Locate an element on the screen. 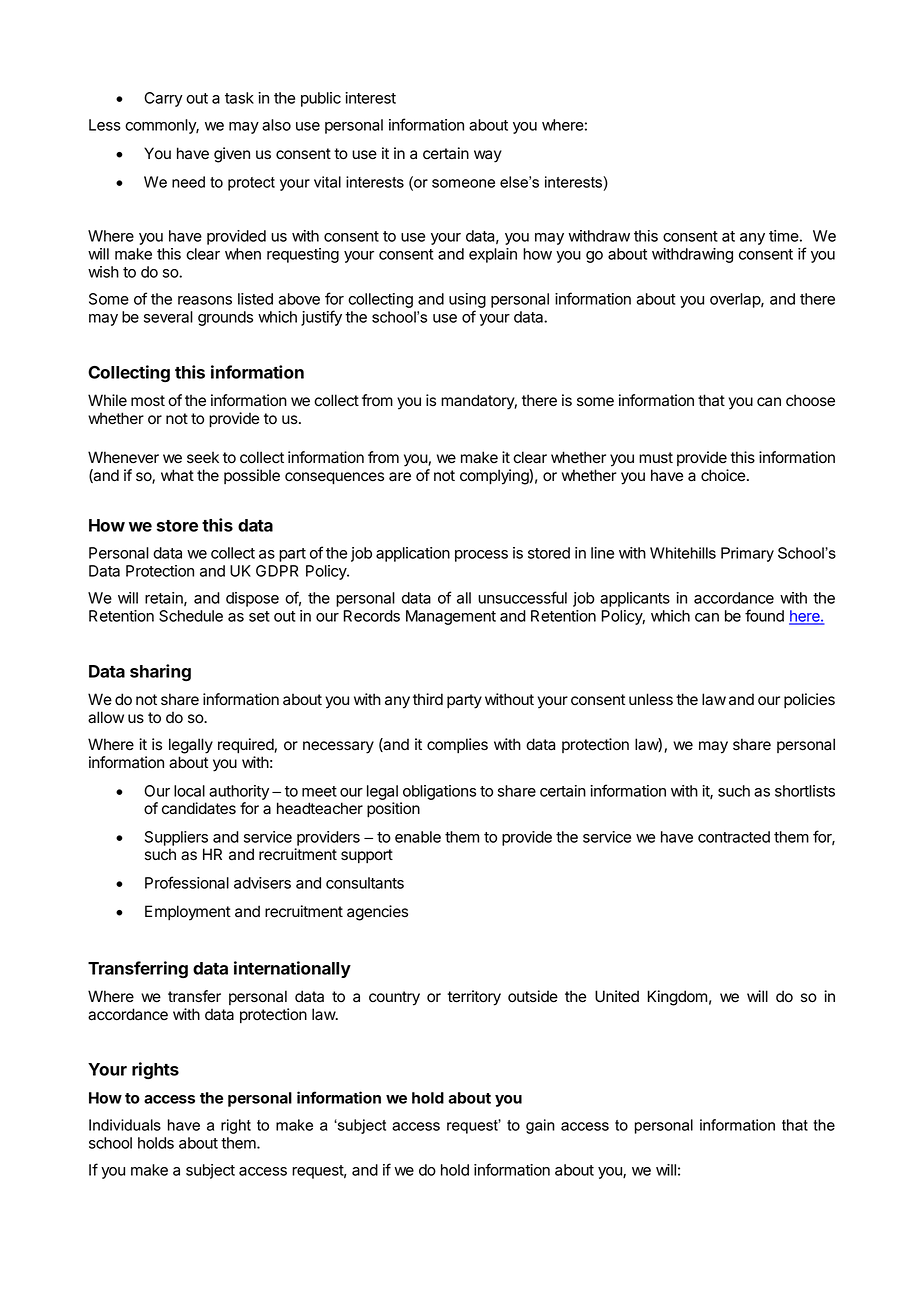 The height and width of the screenshot is (1309, 924). Individuals is located at coordinates (125, 1125).
